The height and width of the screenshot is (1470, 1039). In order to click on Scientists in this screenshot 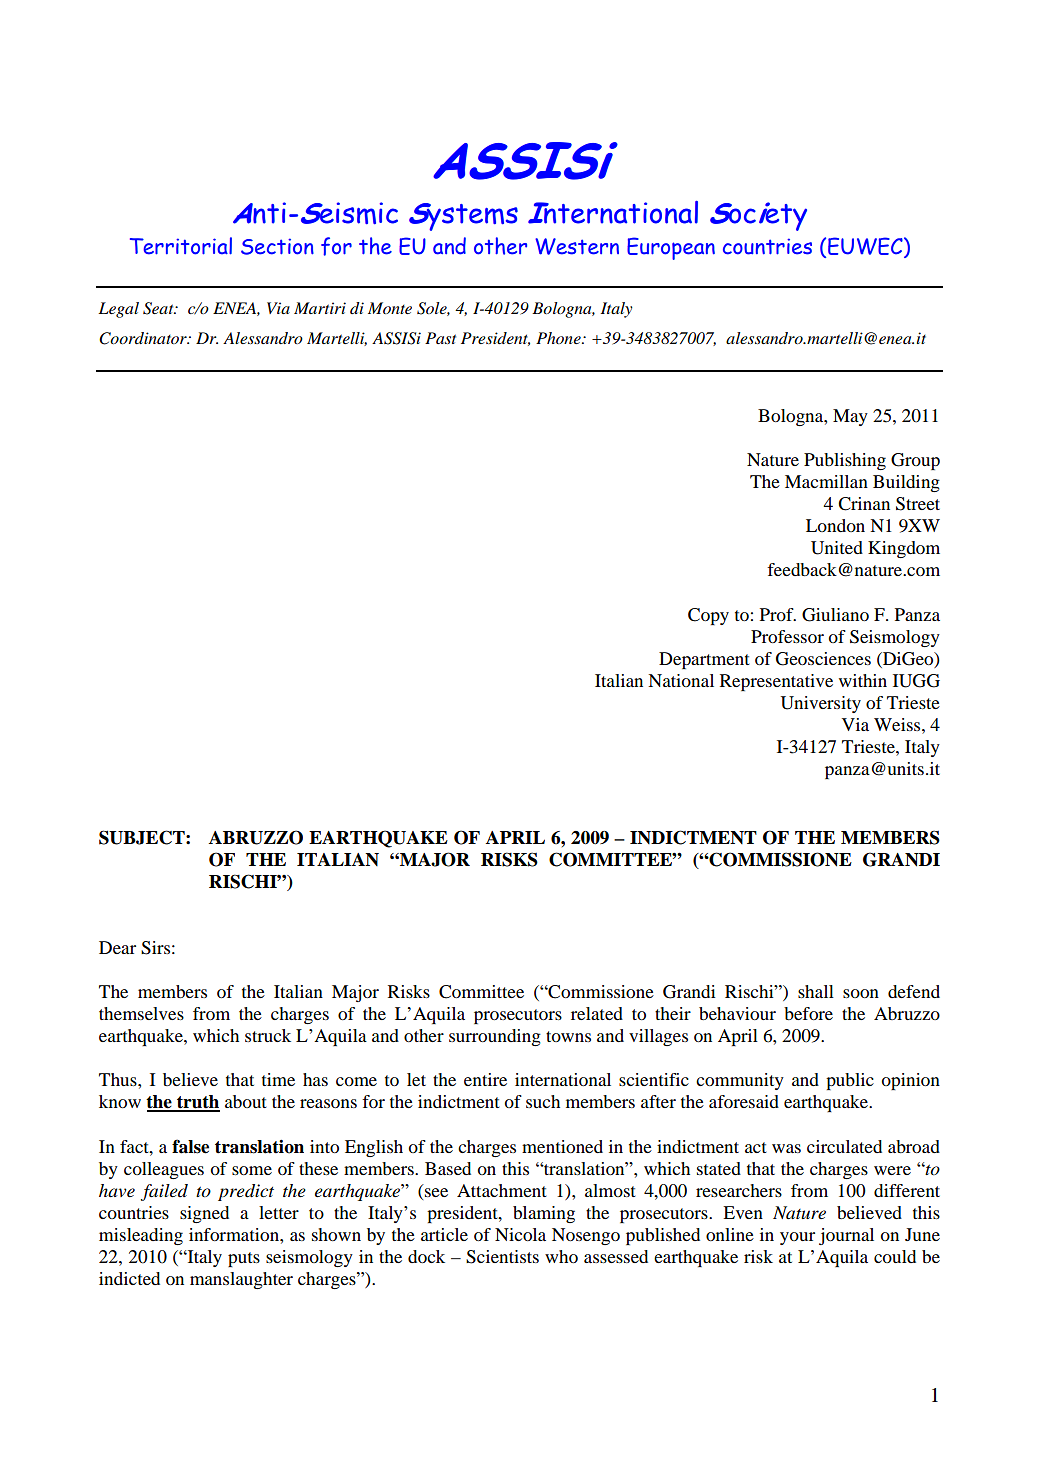, I will do `click(502, 1257)`.
